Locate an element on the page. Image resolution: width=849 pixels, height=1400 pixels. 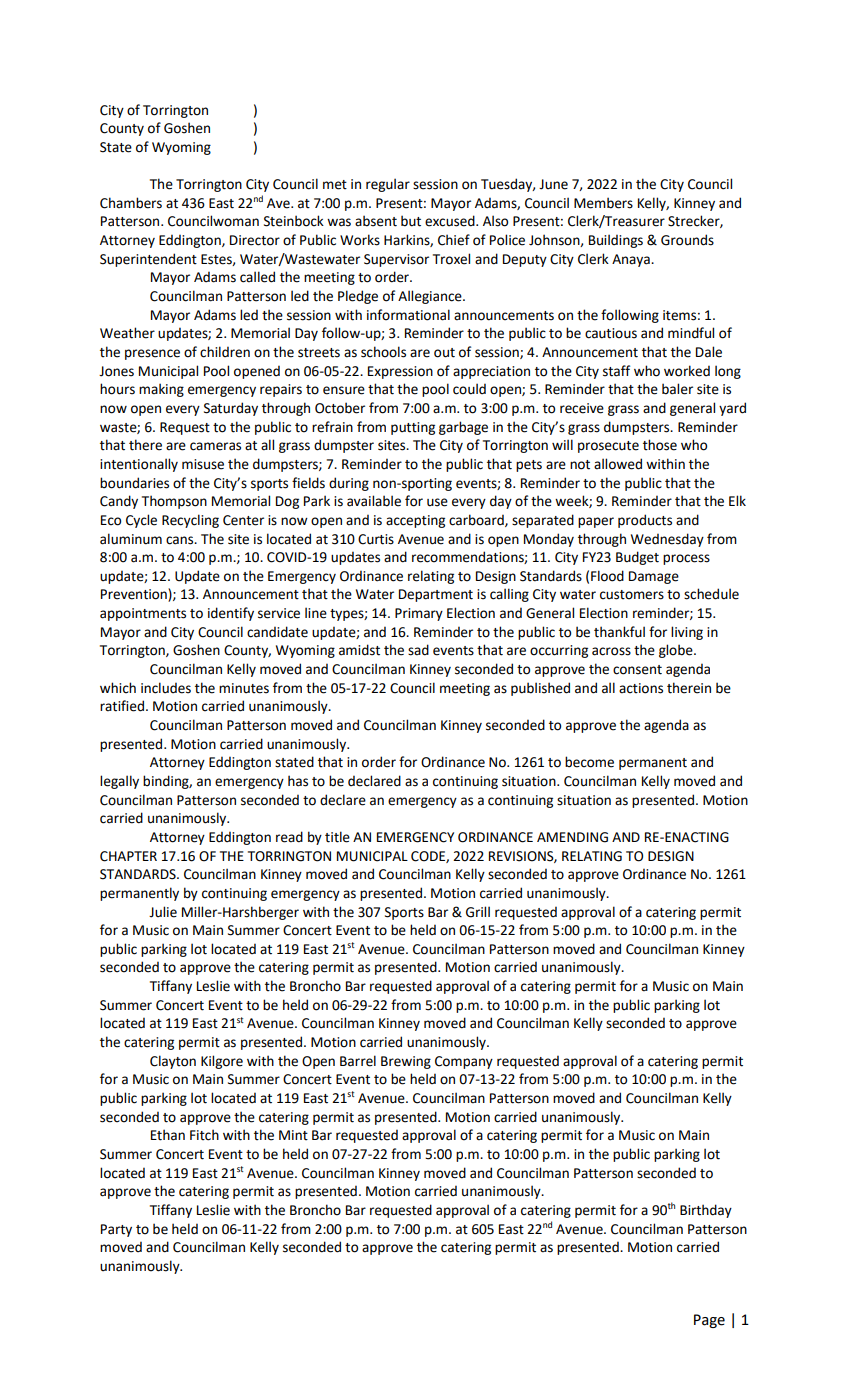
Party is located at coordinates (116, 1230).
